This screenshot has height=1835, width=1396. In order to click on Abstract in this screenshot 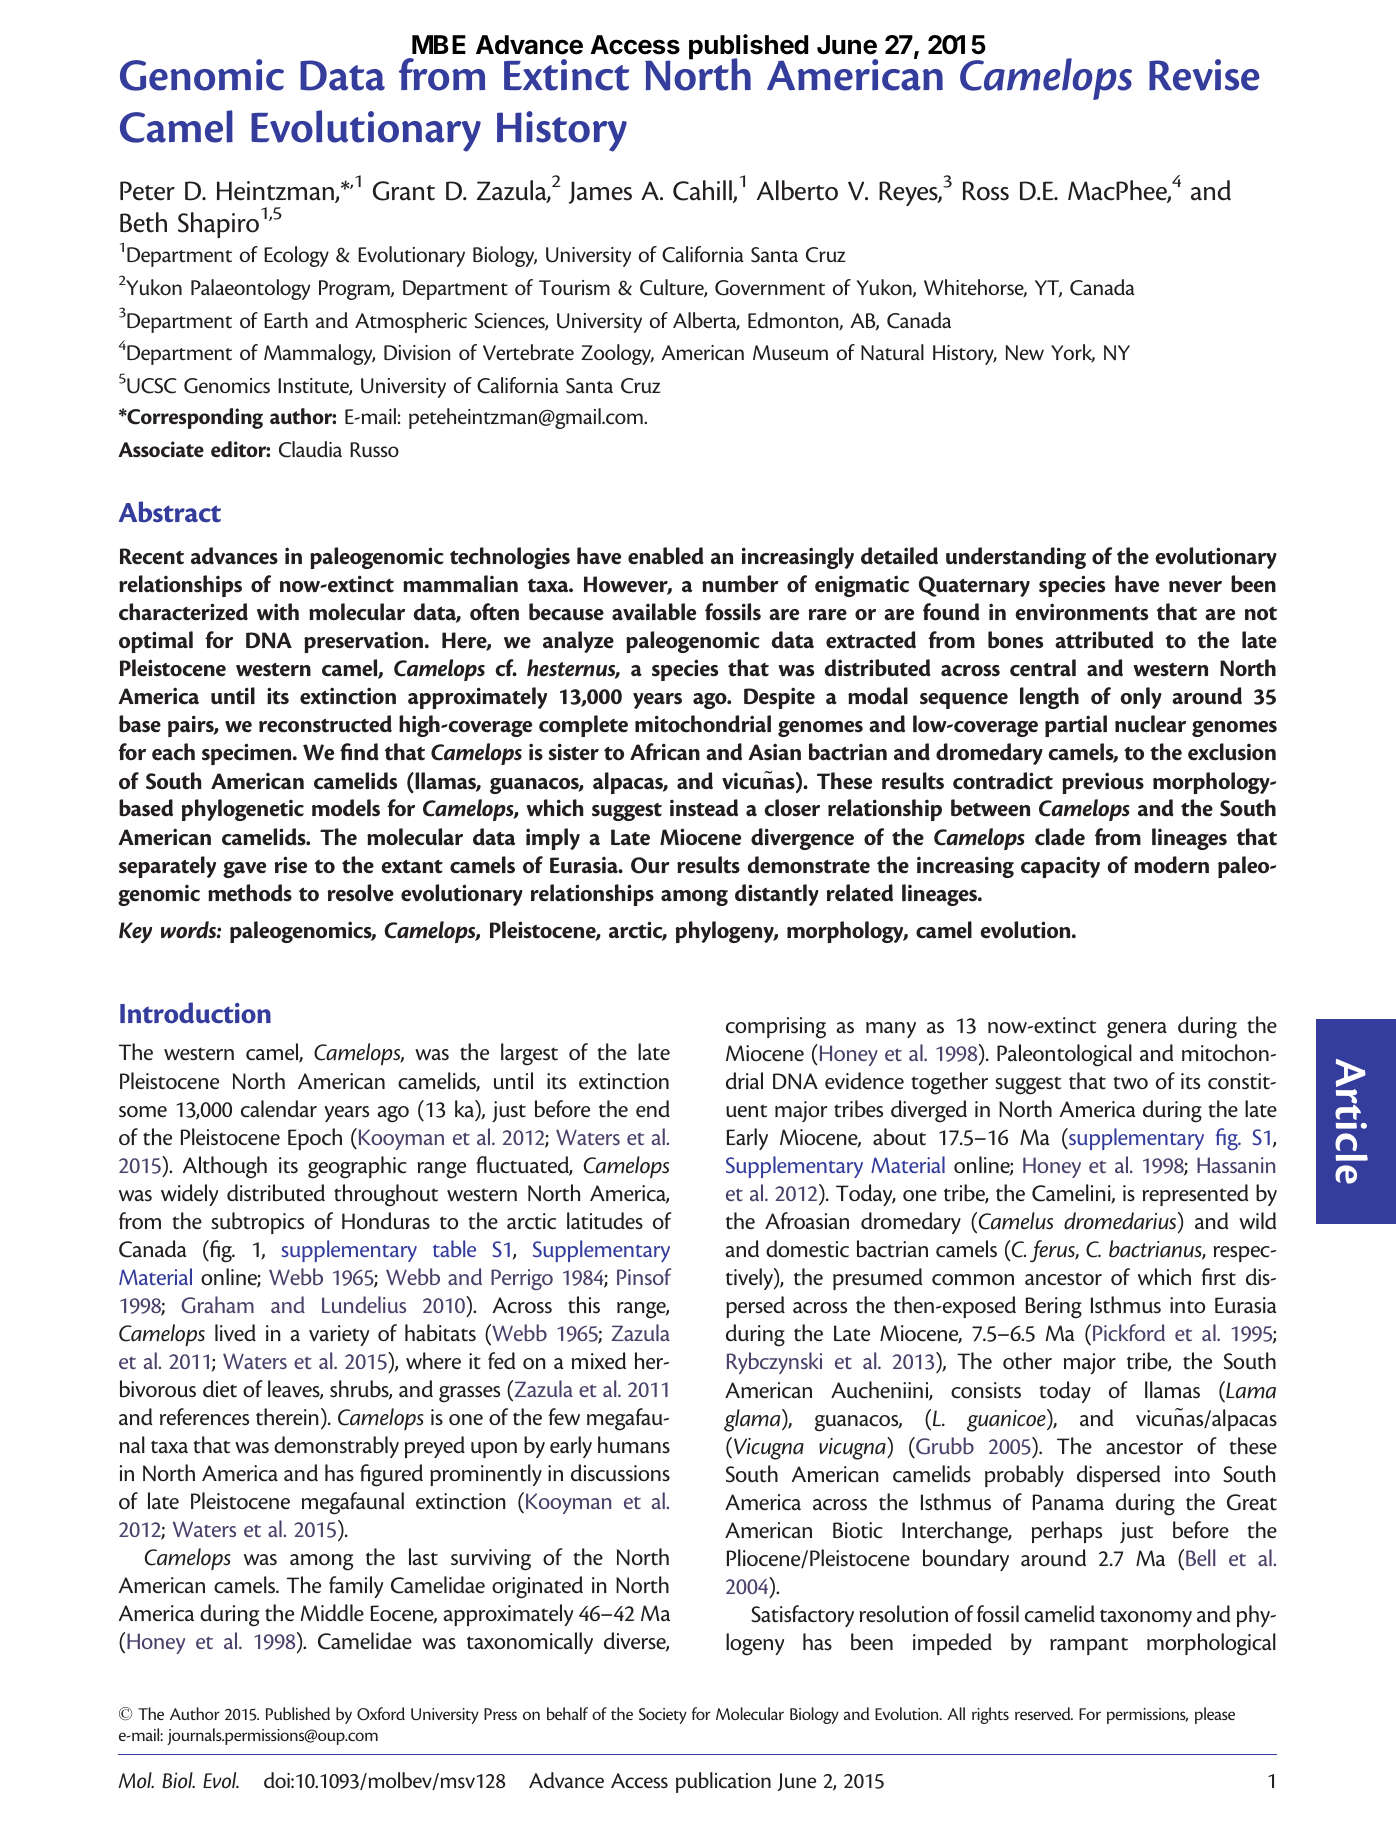, I will do `click(170, 511)`.
